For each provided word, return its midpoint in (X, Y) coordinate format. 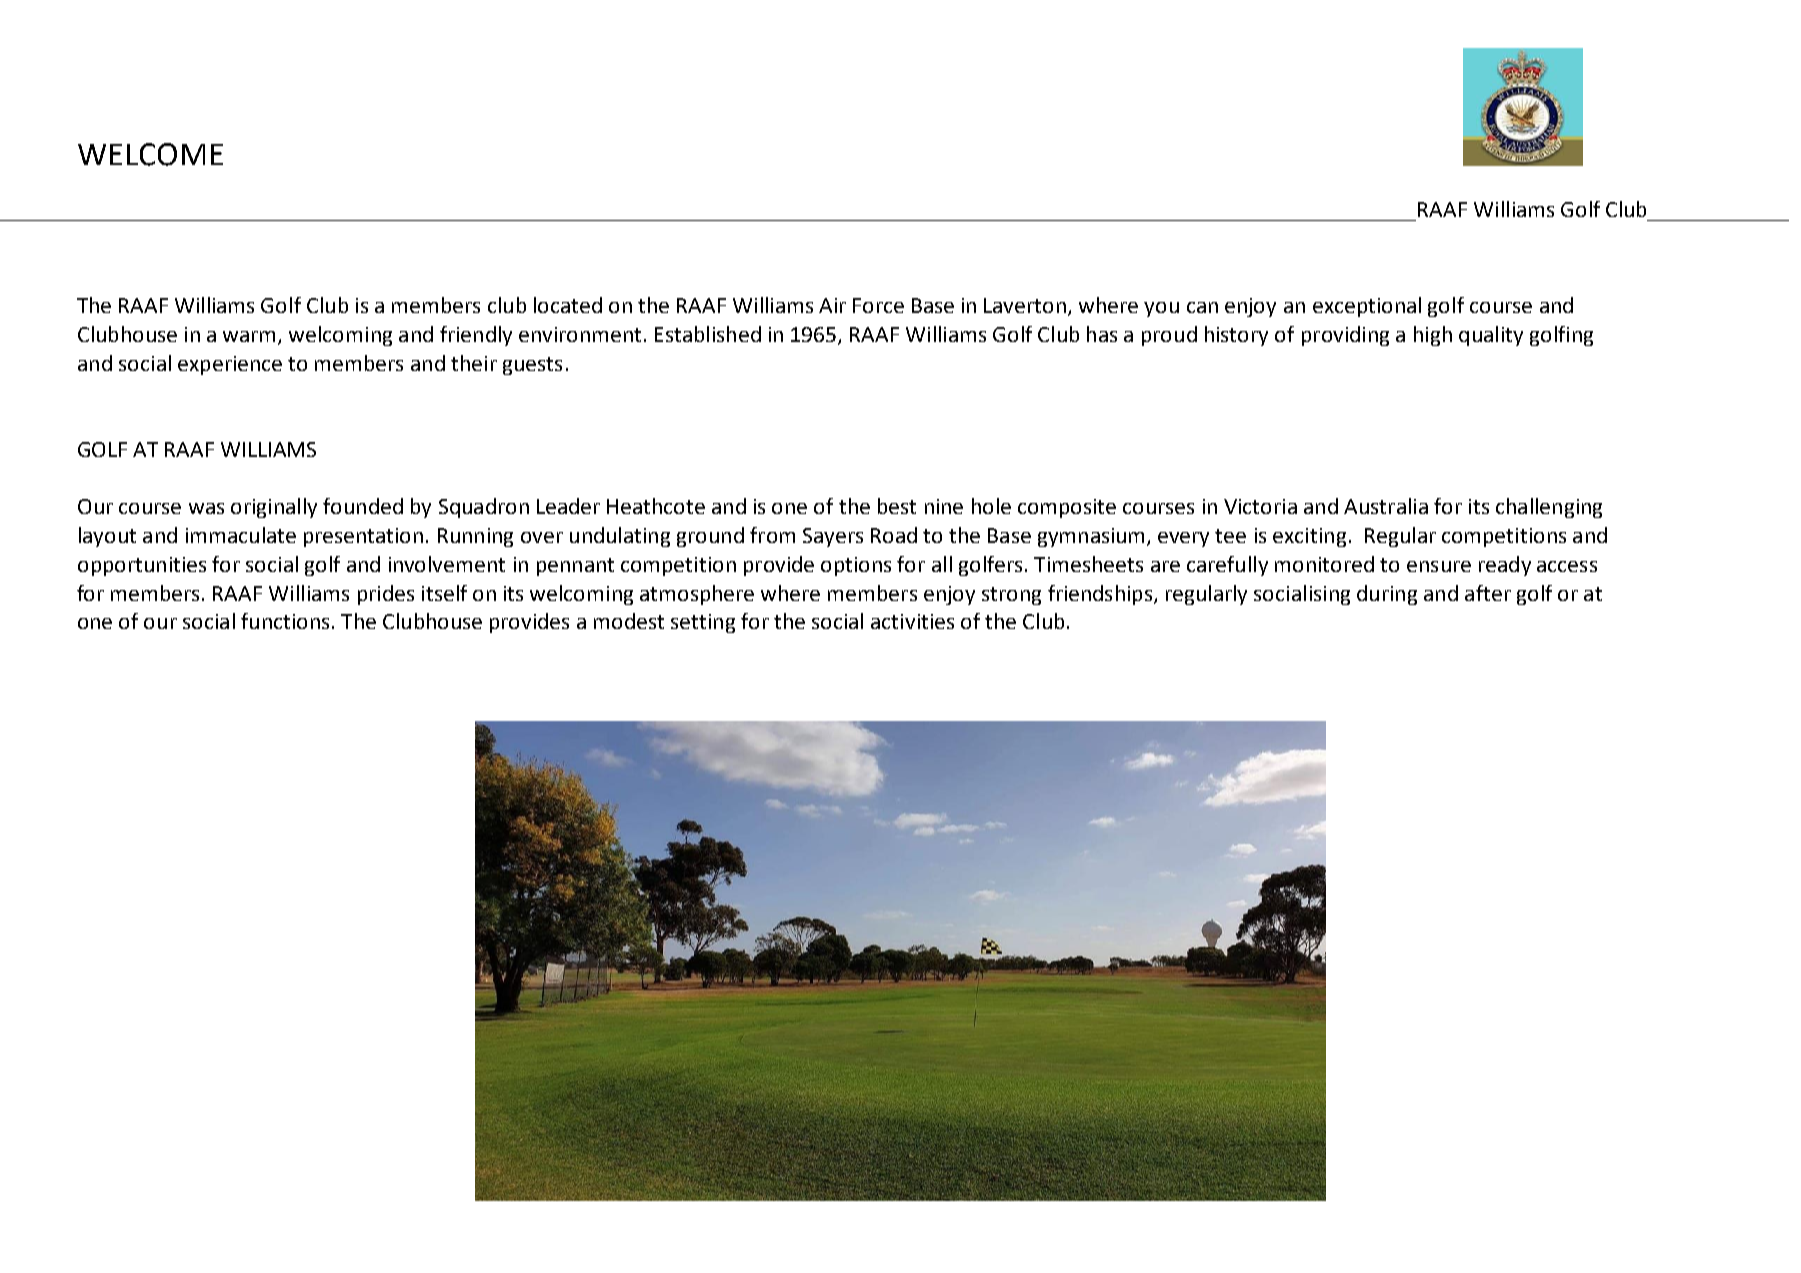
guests (532, 366)
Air (832, 305)
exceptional (1367, 307)
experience (230, 365)
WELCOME (150, 154)
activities (912, 621)
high (1433, 336)
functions (285, 621)
